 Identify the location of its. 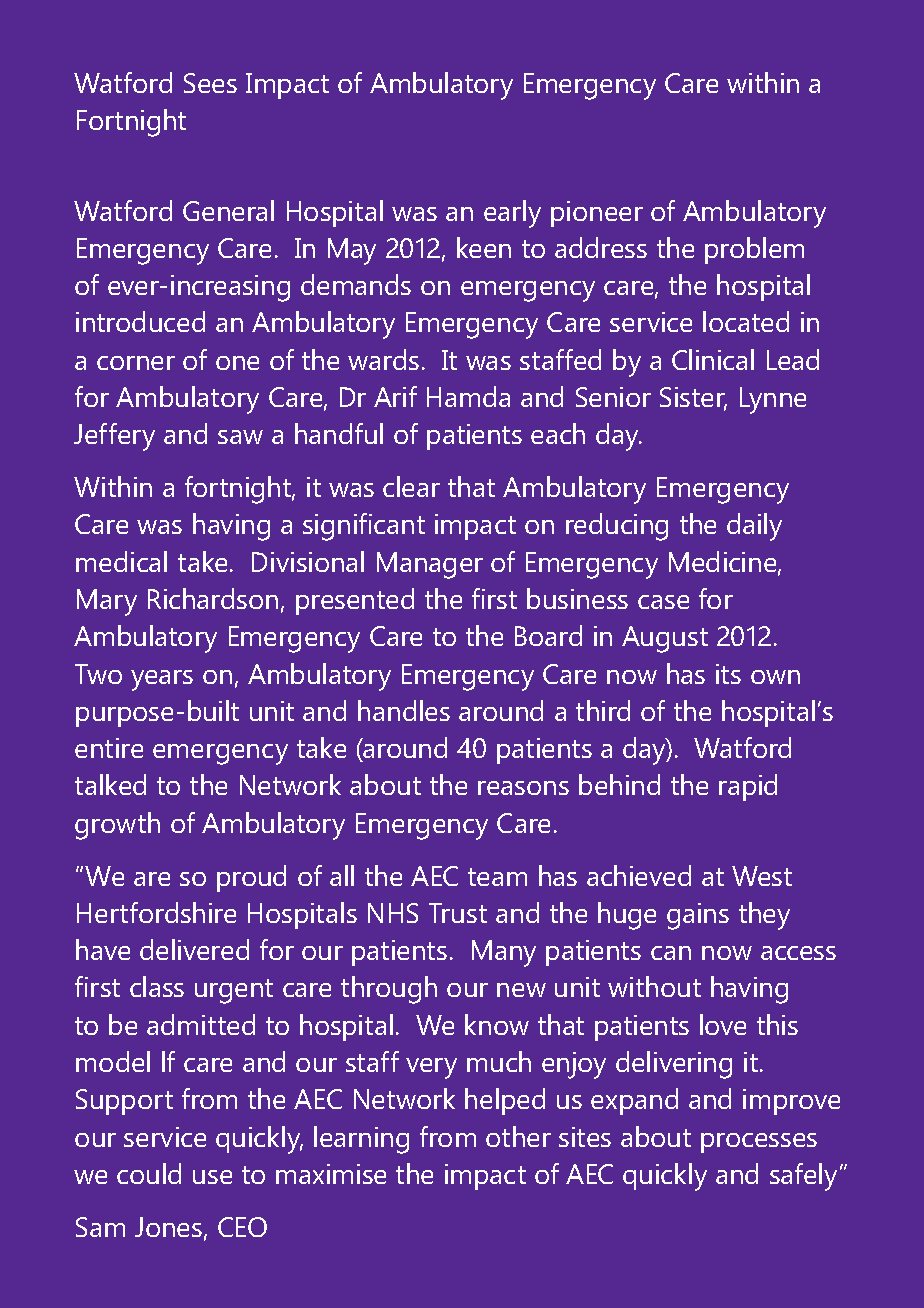
(728, 674).
